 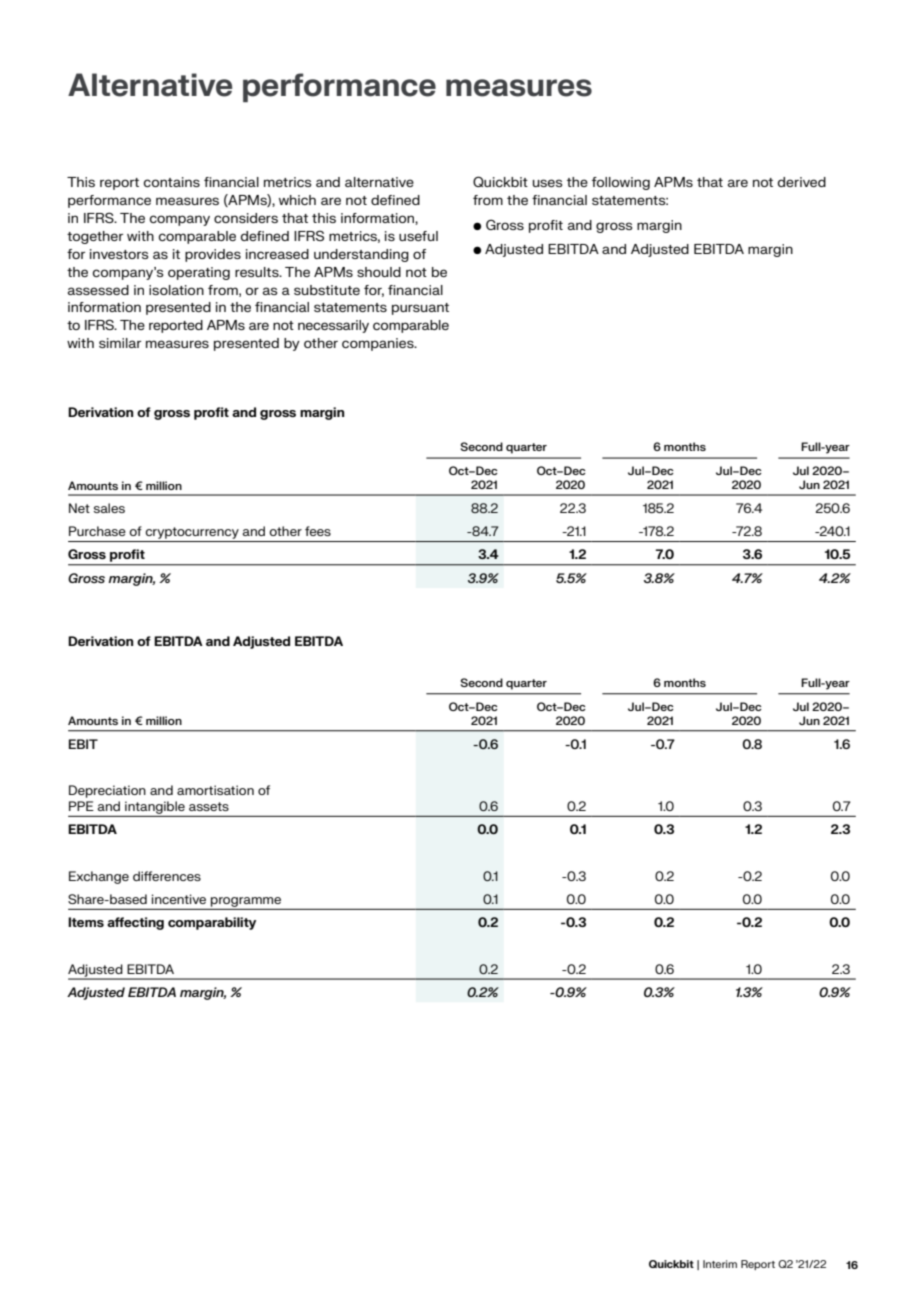 What do you see at coordinates (209, 806) in the image?
I see `assets` at bounding box center [209, 806].
